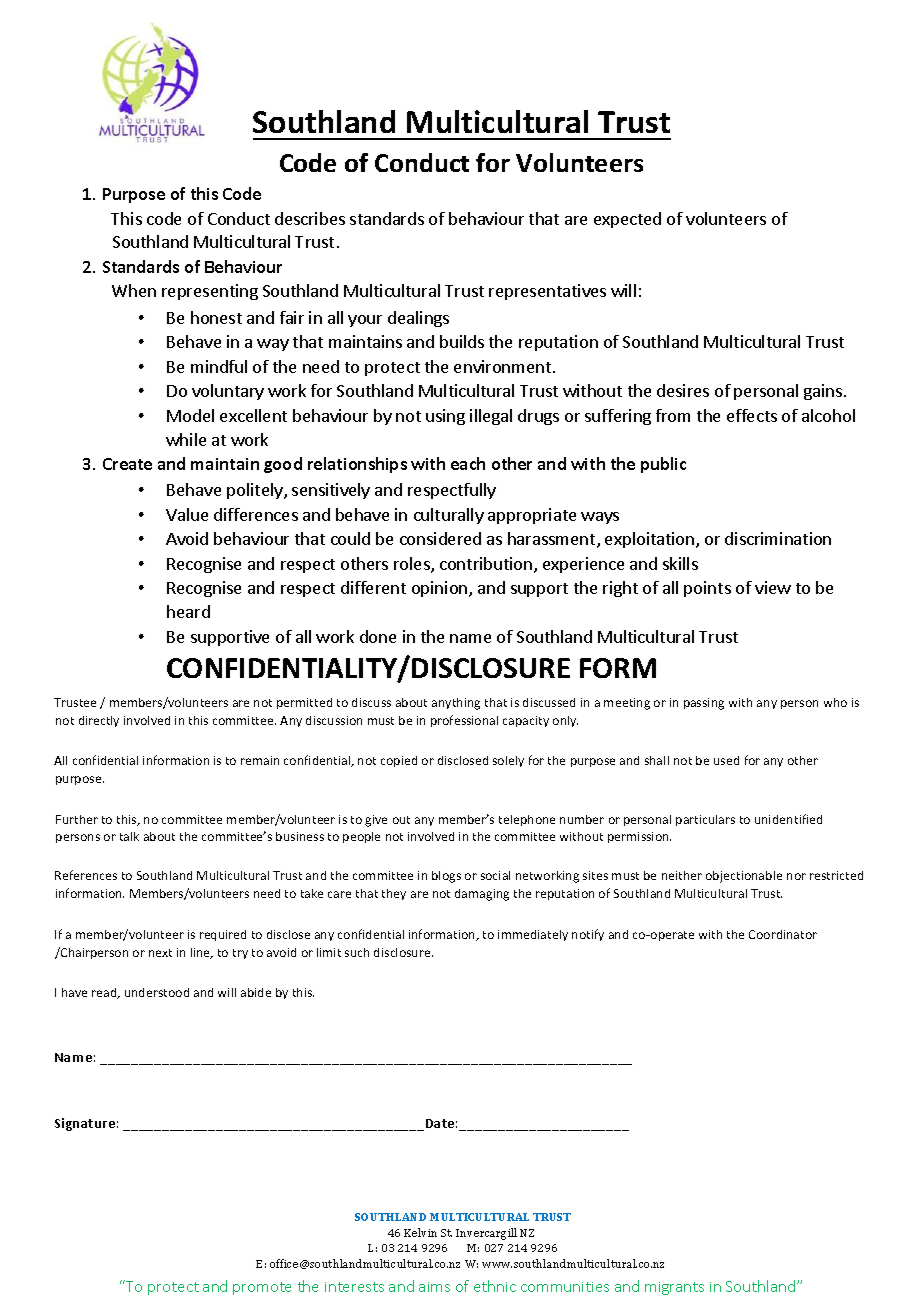 This screenshot has height=1308, width=924. Describe the element at coordinates (434, 1287) in the screenshot. I see `aims` at that location.
